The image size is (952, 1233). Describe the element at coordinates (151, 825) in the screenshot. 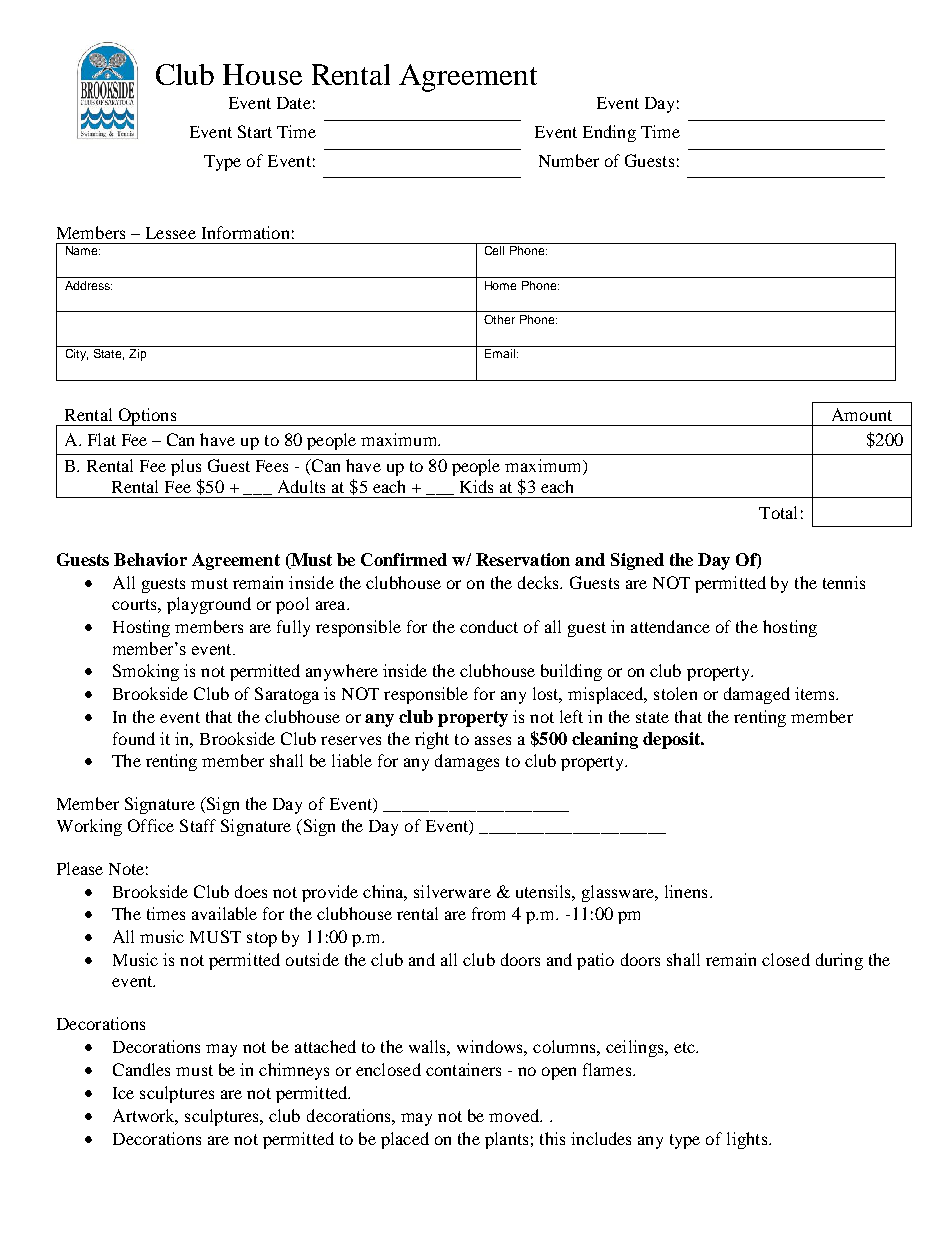

I see `Office` at that location.
